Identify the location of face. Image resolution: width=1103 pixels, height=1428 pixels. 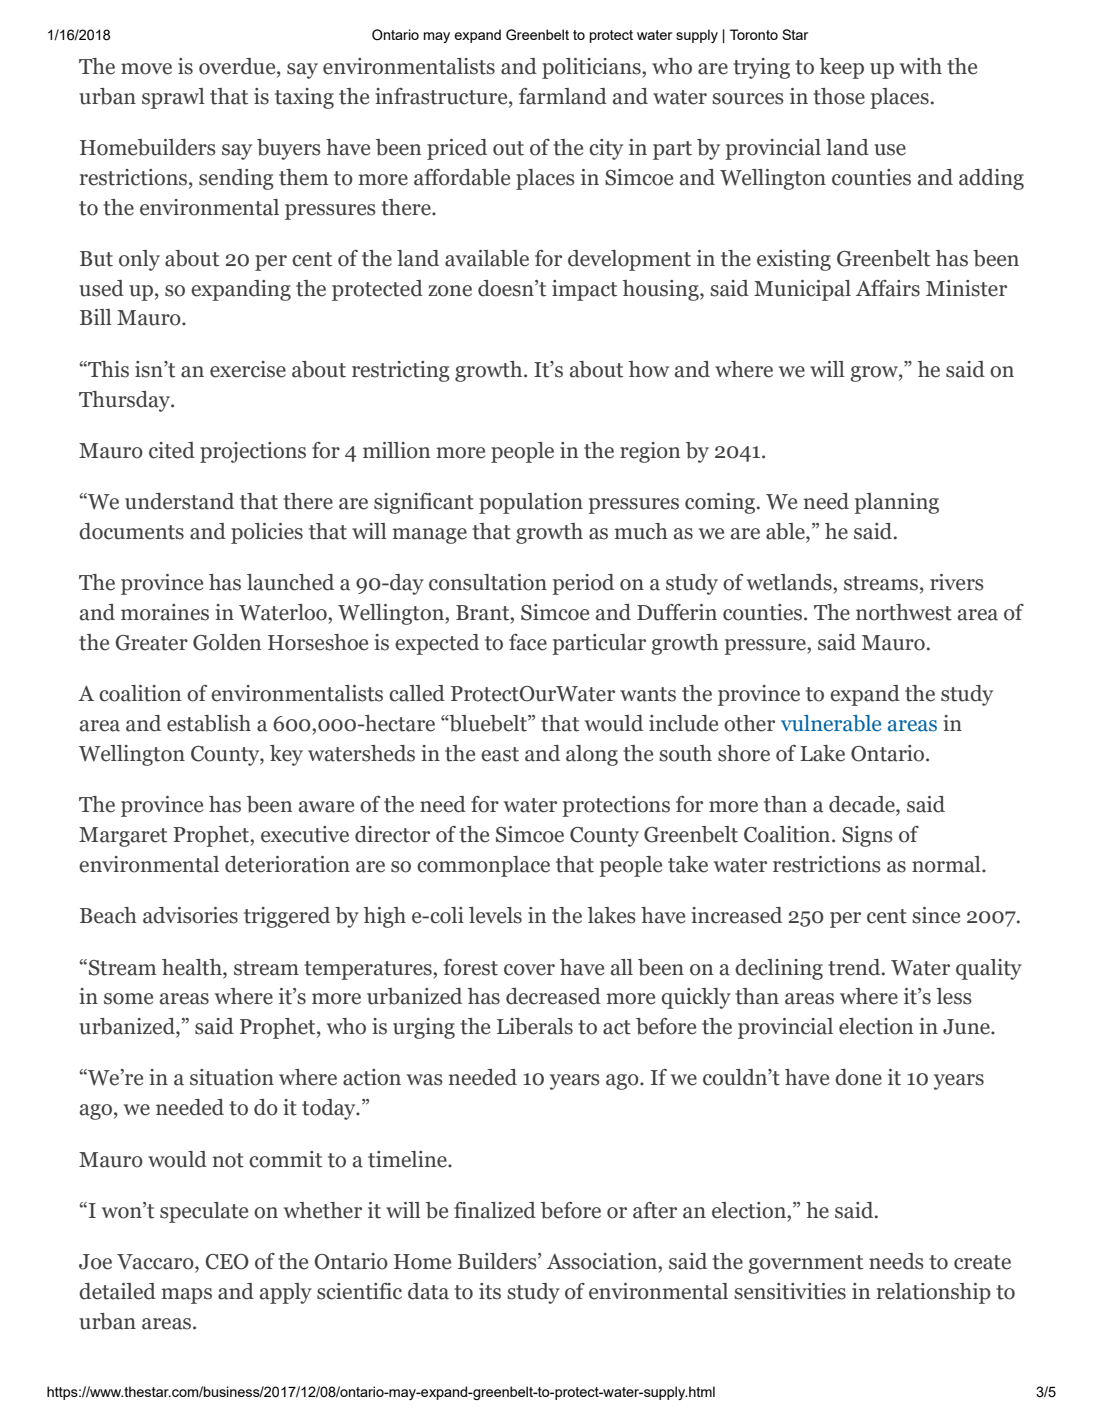
(528, 642).
